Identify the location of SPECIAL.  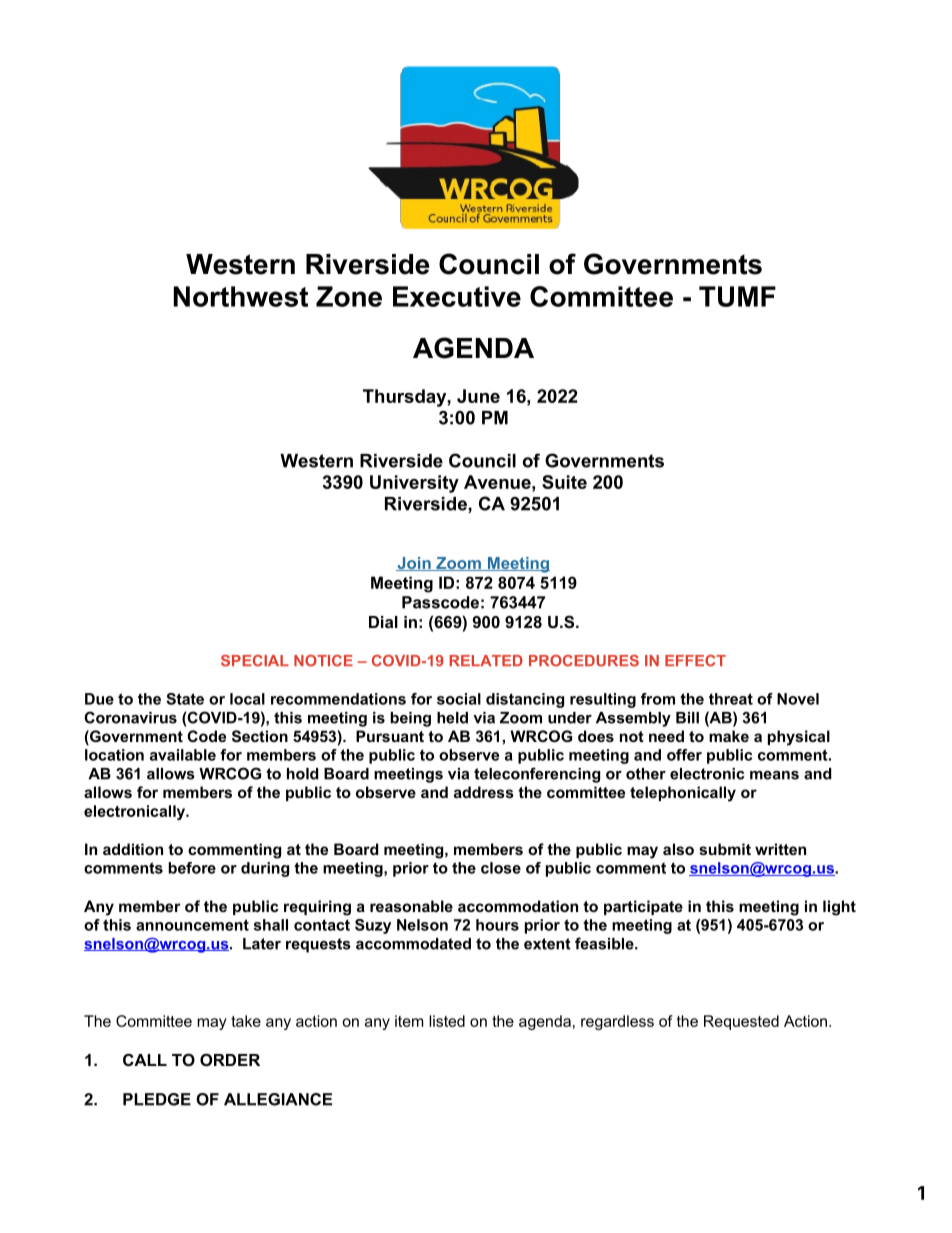
(255, 661).
